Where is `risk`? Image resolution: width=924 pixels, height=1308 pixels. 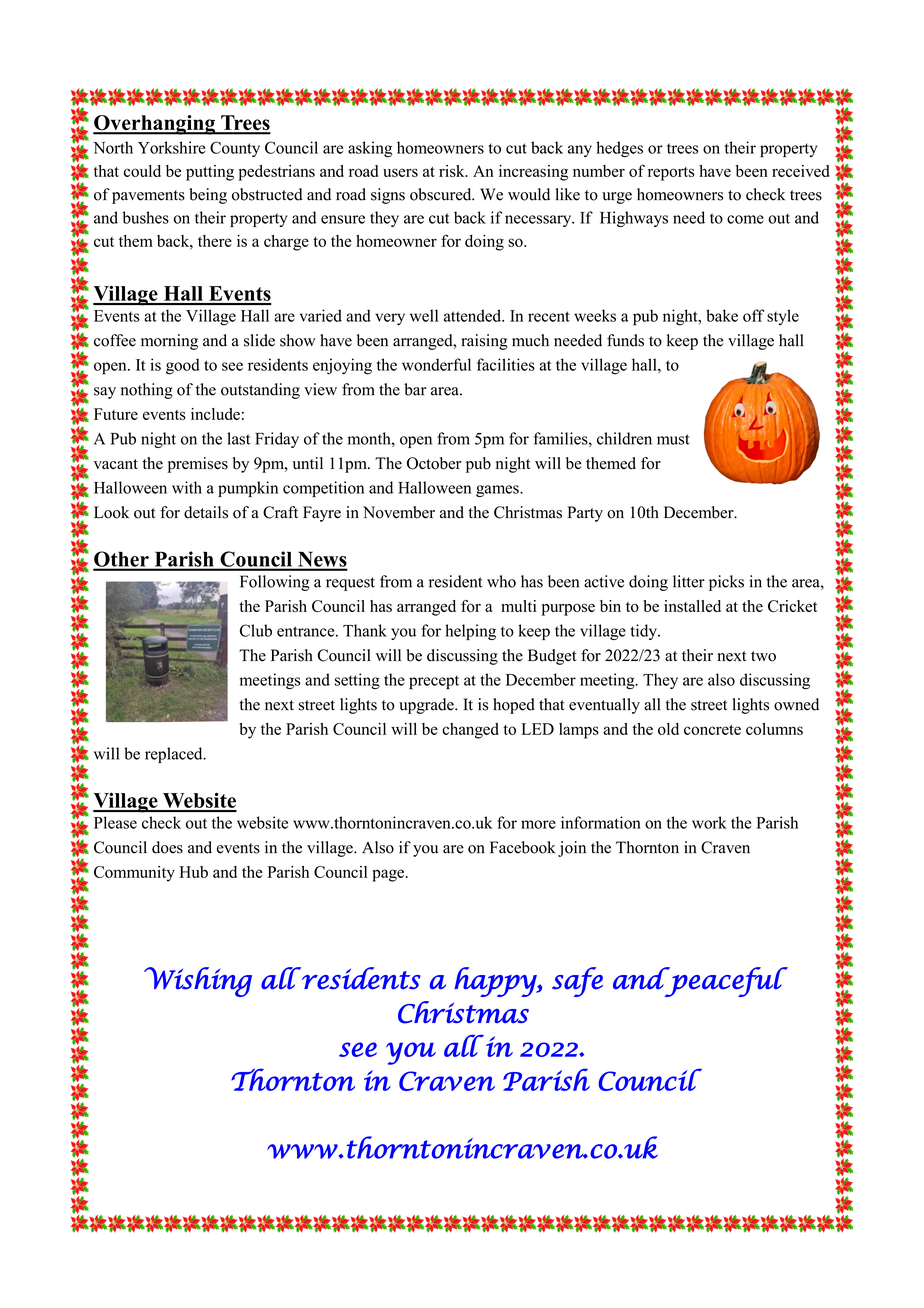
risk is located at coordinates (453, 171).
